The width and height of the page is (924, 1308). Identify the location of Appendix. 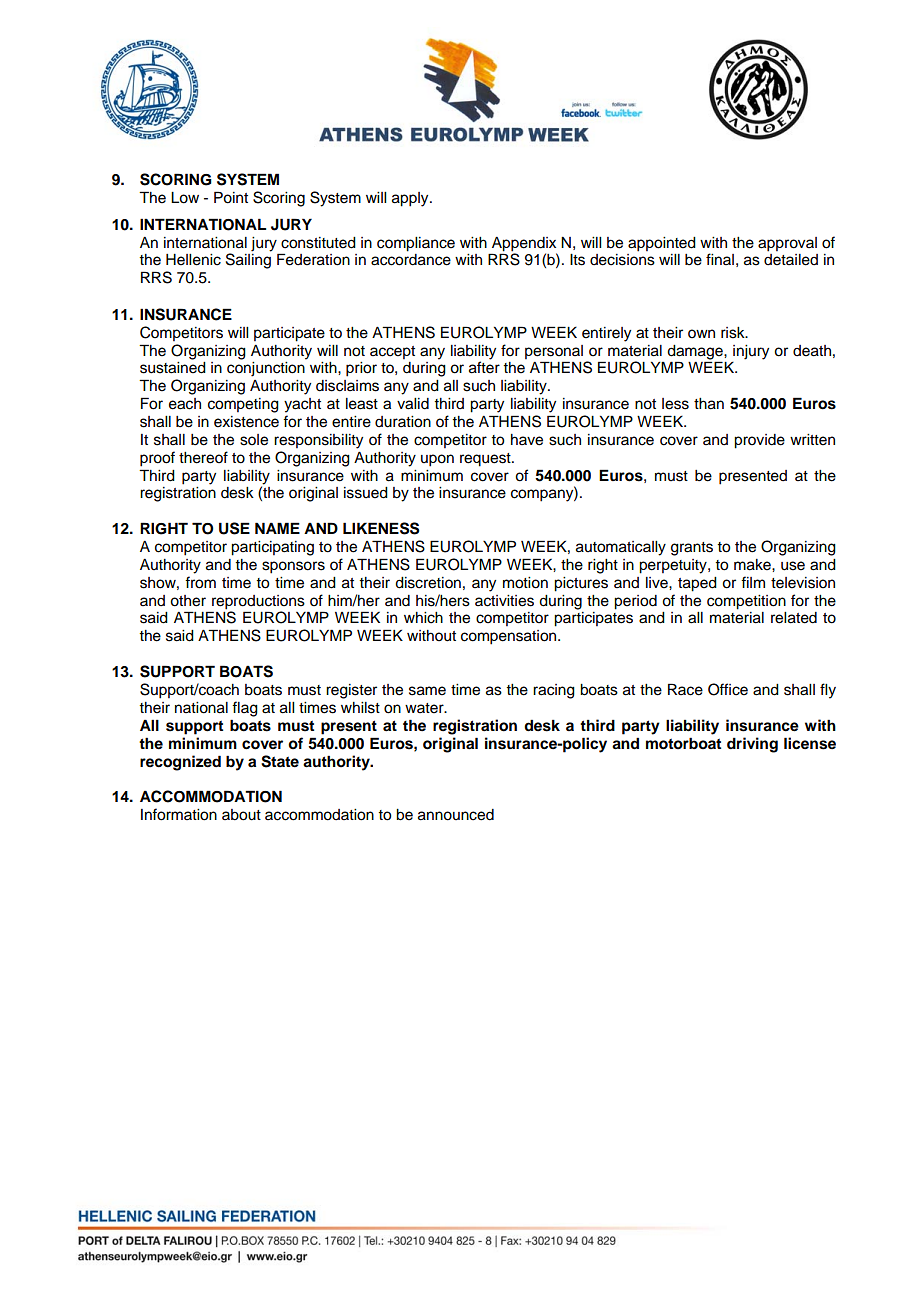
(524, 244).
